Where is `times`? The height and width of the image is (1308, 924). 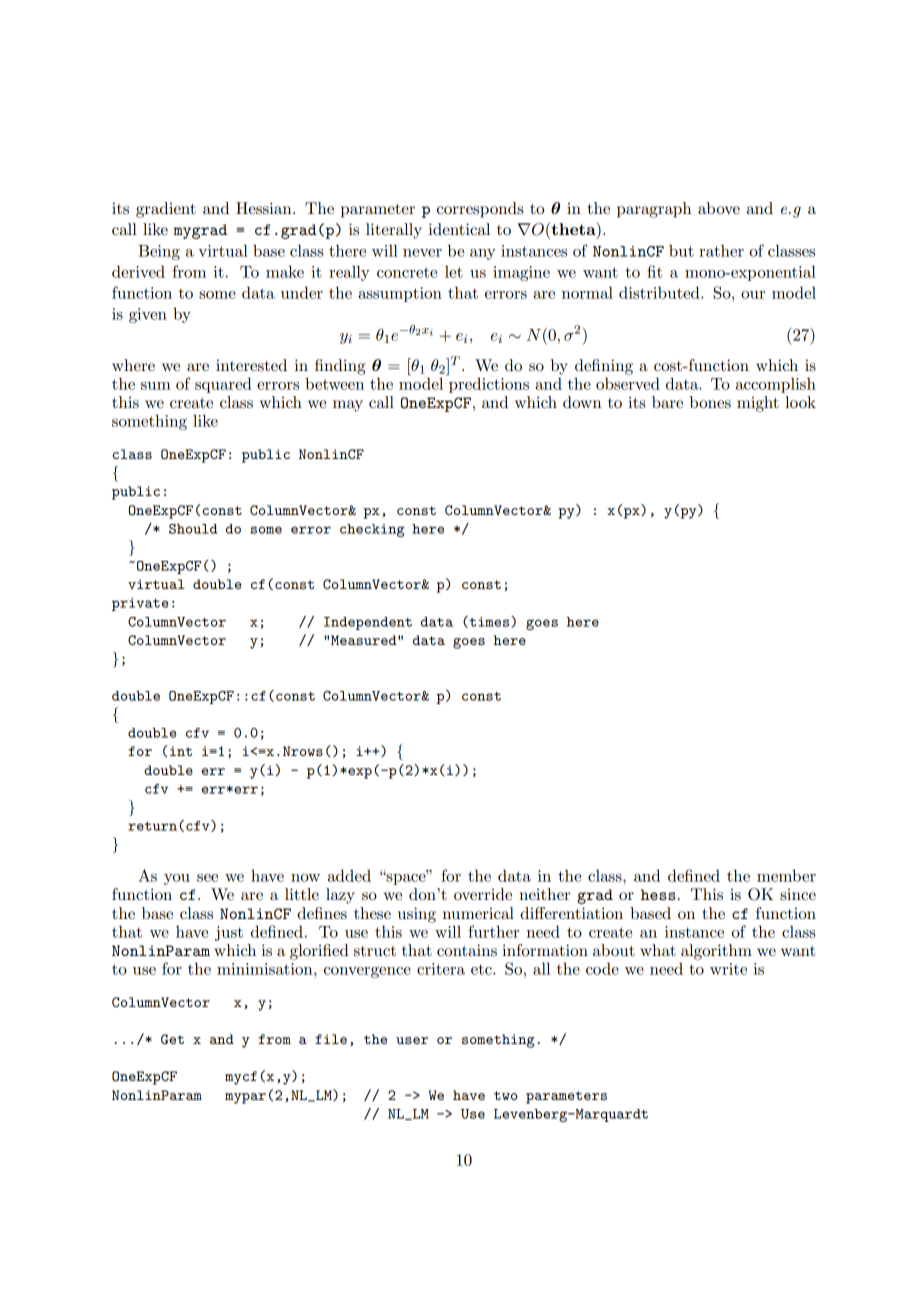
times is located at coordinates (489, 622).
